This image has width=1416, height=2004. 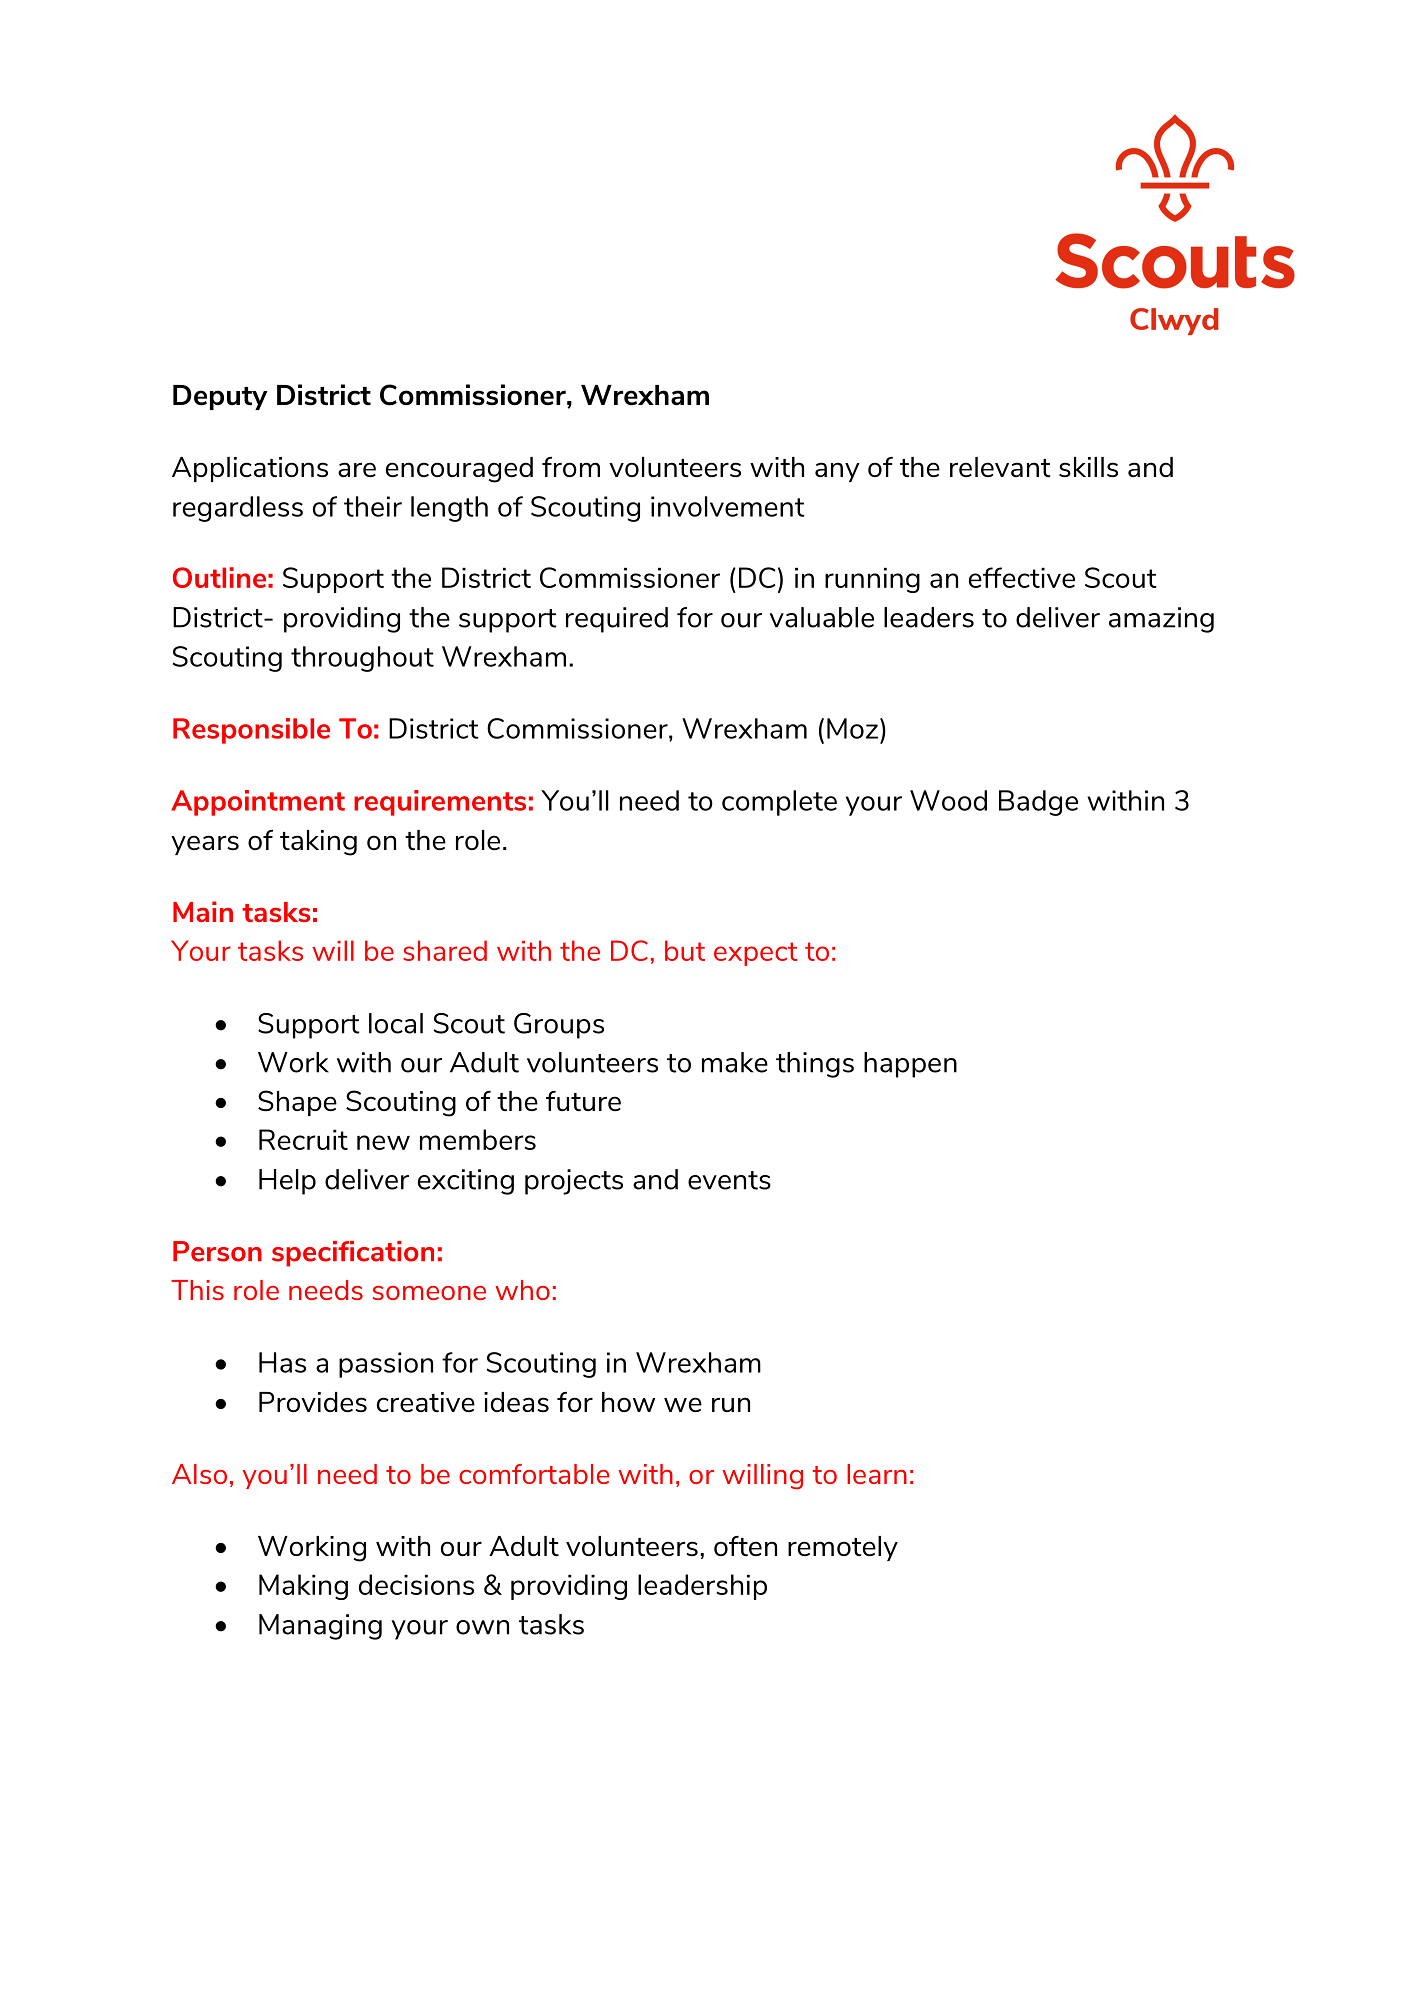 I want to click on skills, so click(x=1088, y=467).
